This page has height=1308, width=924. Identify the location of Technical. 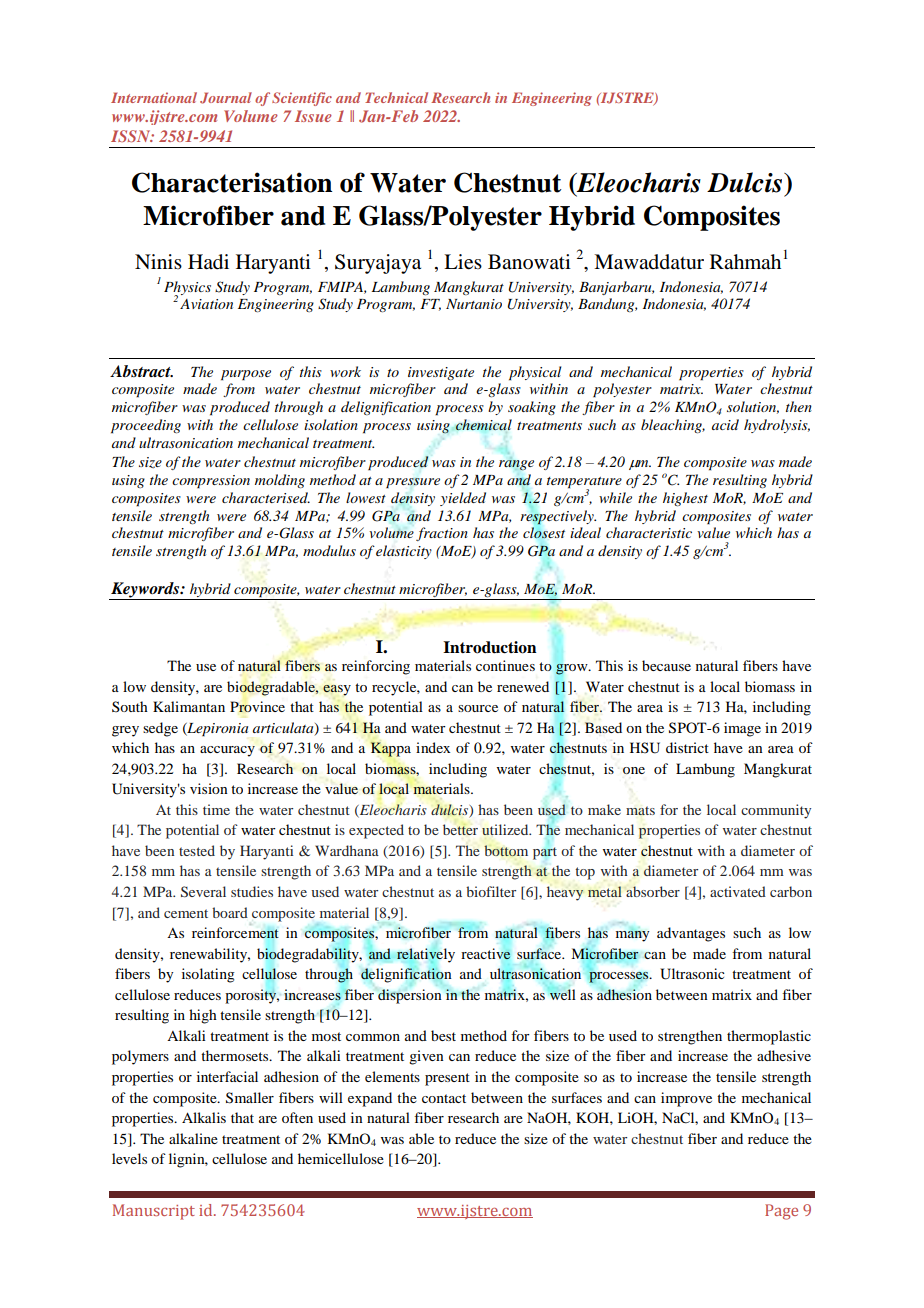
(396, 97).
